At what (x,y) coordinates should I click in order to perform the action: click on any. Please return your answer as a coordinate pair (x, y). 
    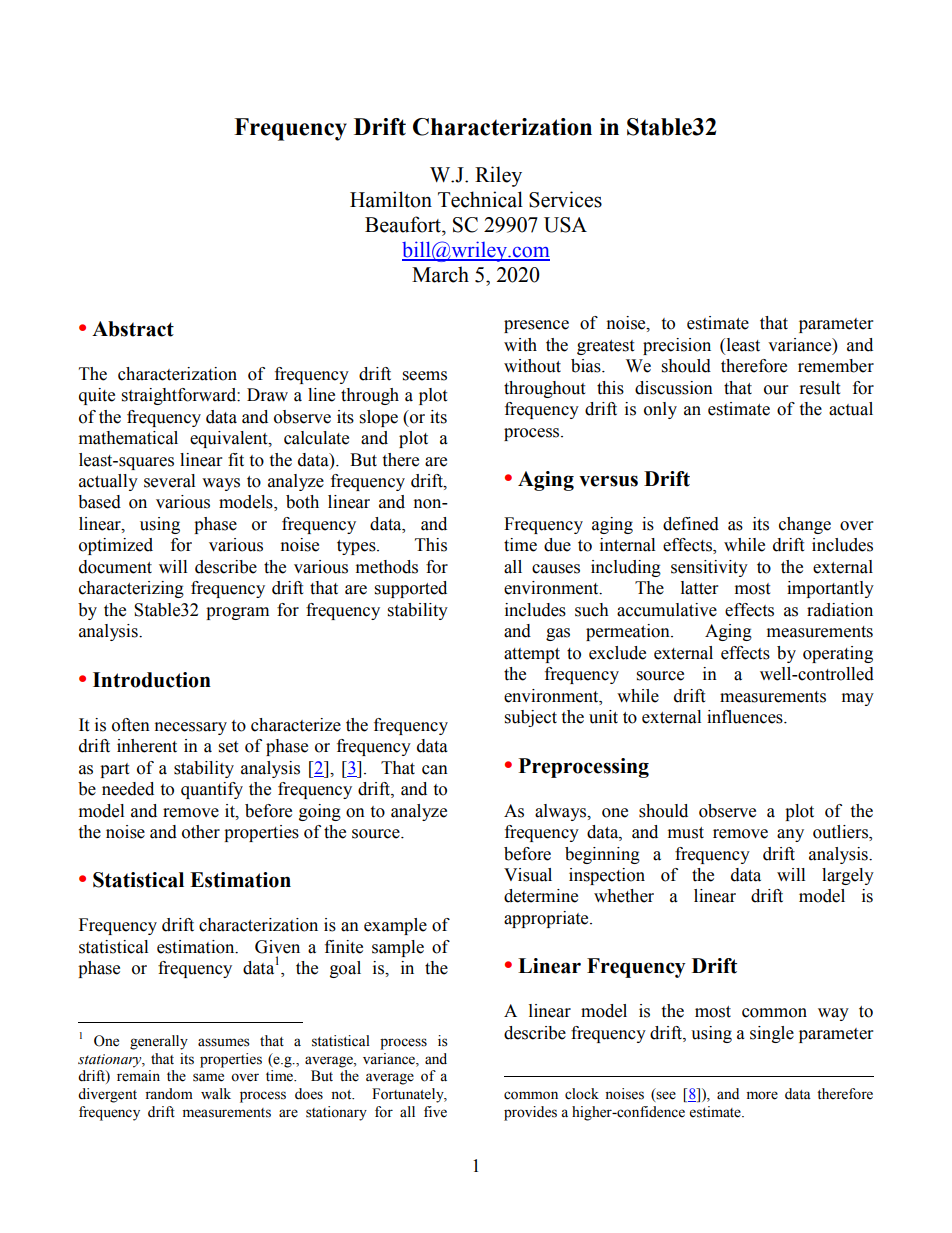
    Looking at the image, I should click on (790, 835).
